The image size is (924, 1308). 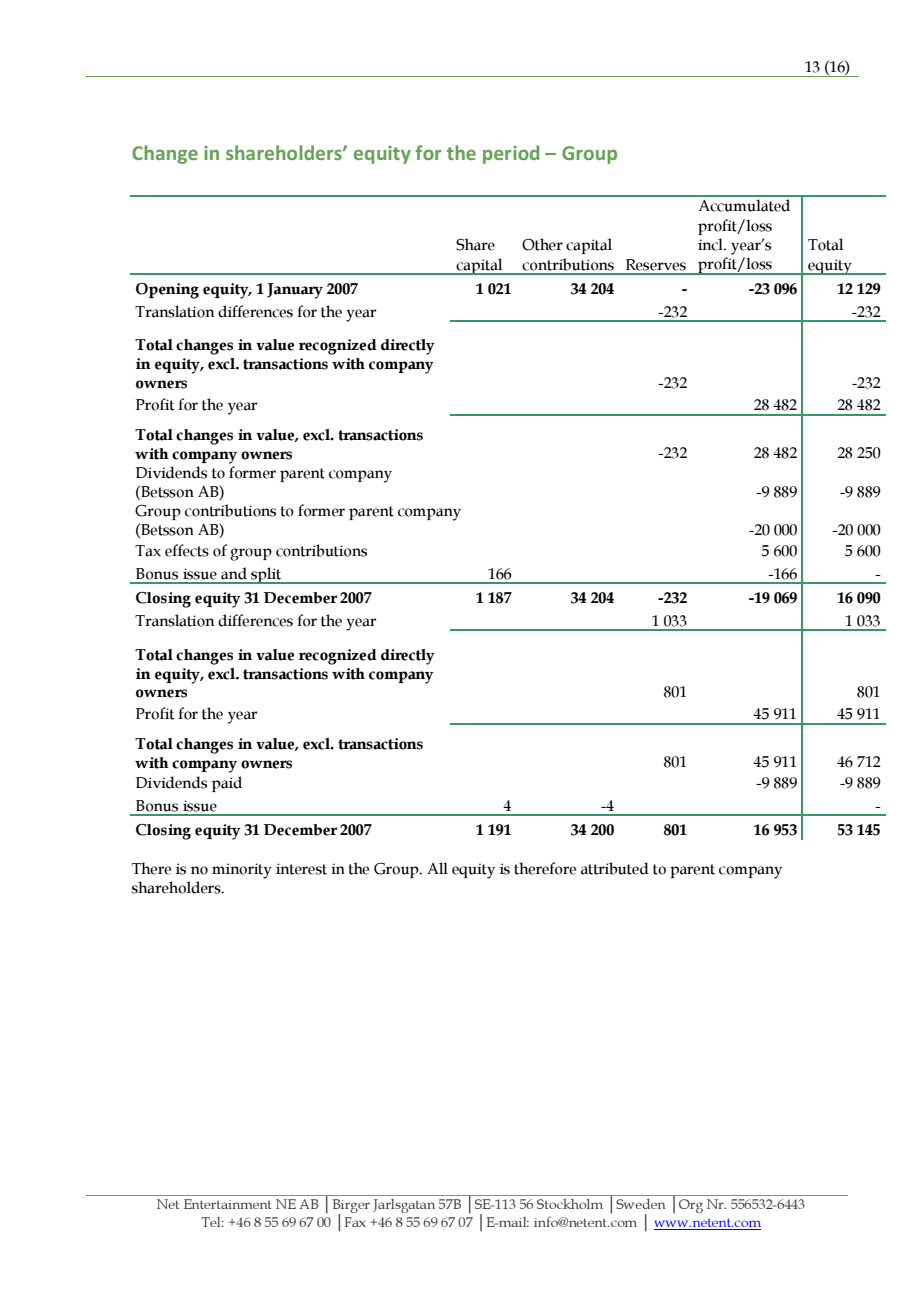 What do you see at coordinates (301, 869) in the screenshot?
I see `interest` at bounding box center [301, 869].
